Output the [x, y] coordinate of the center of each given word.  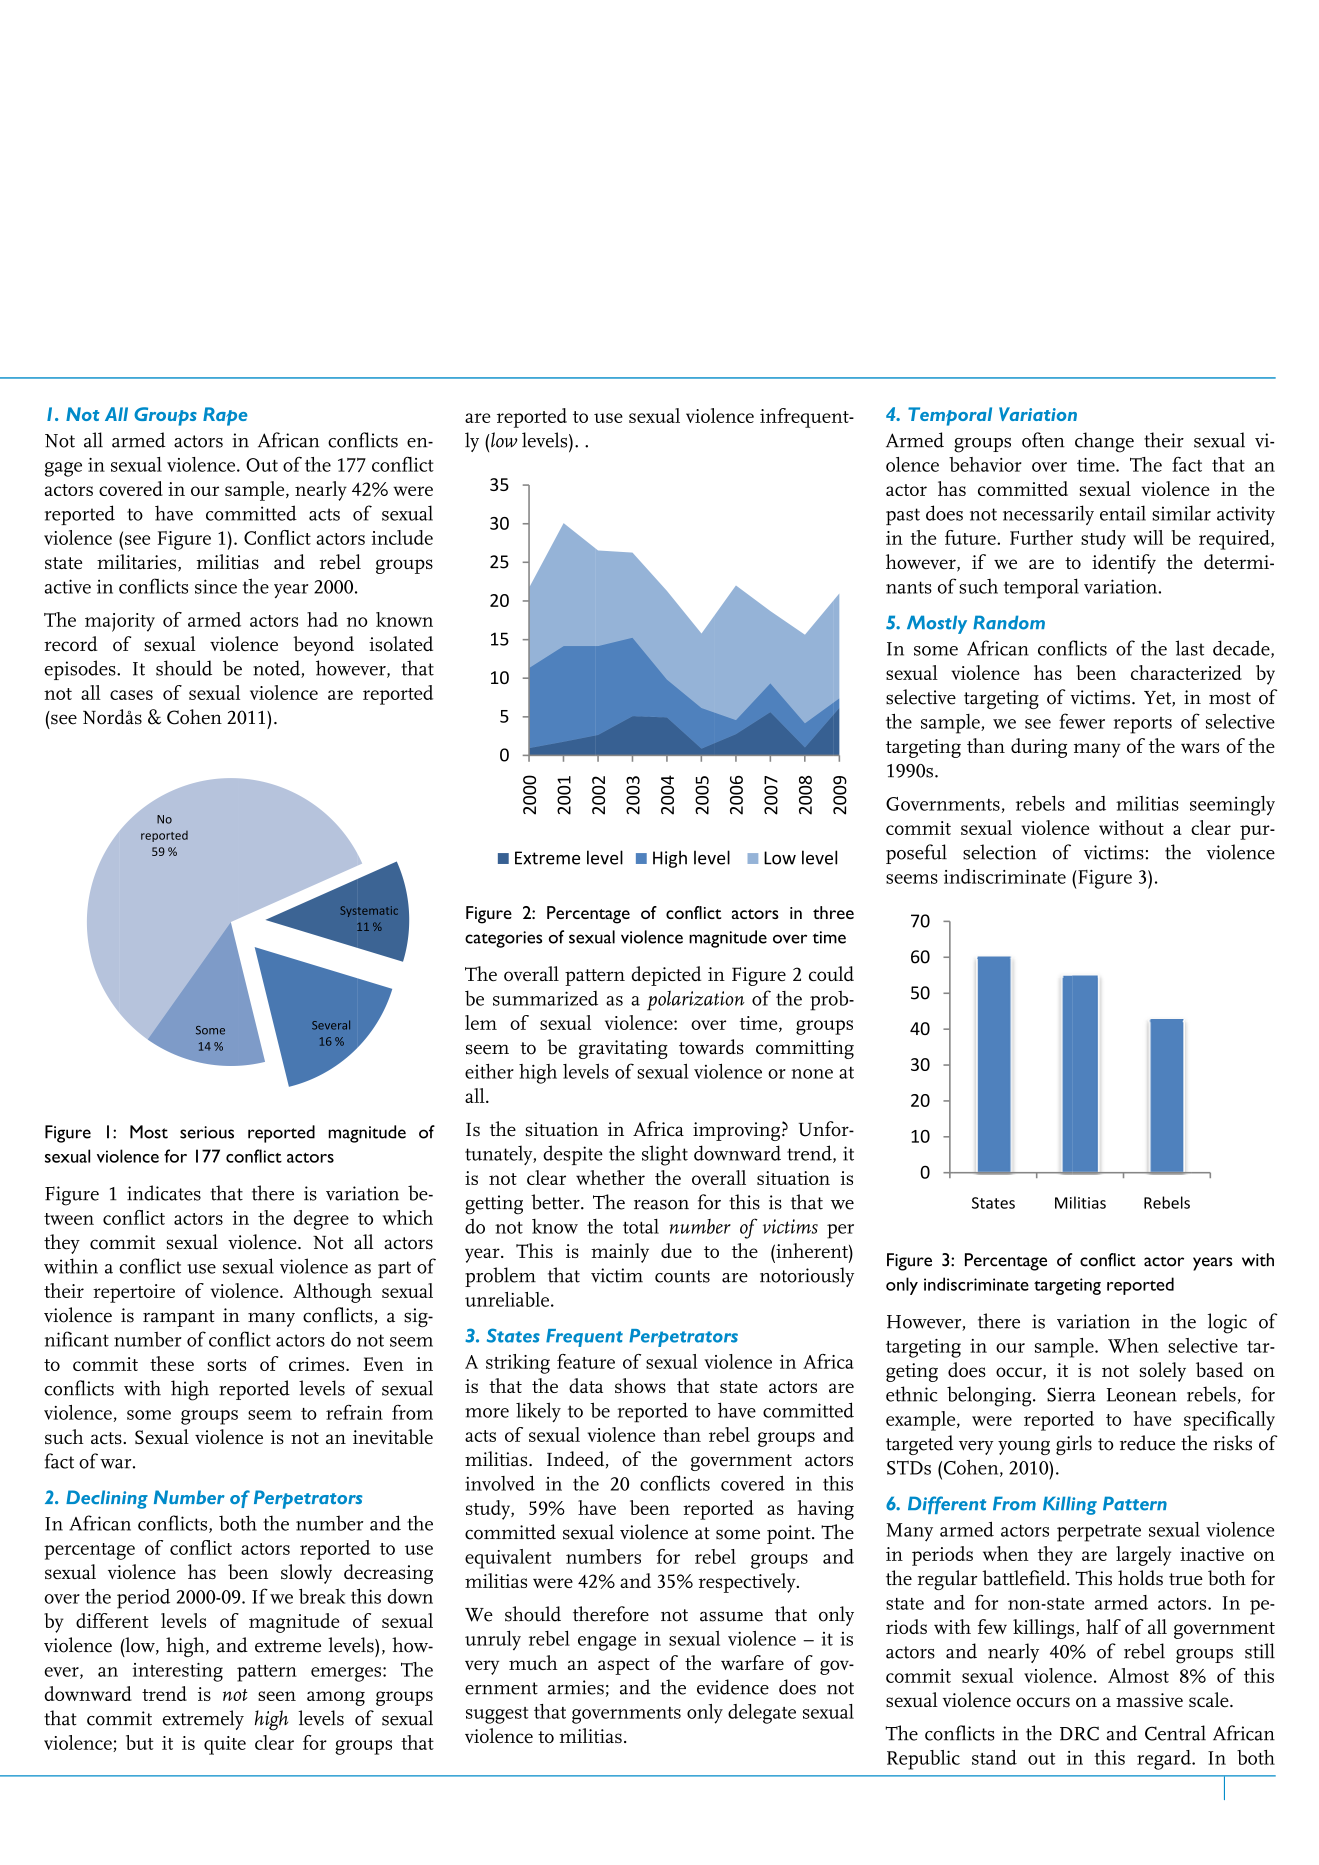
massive [1149, 1700]
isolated [401, 643]
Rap [220, 416]
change [1104, 442]
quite [225, 1745]
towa [699, 1048]
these [172, 1363]
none [812, 1074]
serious [207, 1132]
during [1039, 748]
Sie [1059, 1394]
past [903, 516]
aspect [624, 1666]
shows [640, 1385]
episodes [81, 670]
